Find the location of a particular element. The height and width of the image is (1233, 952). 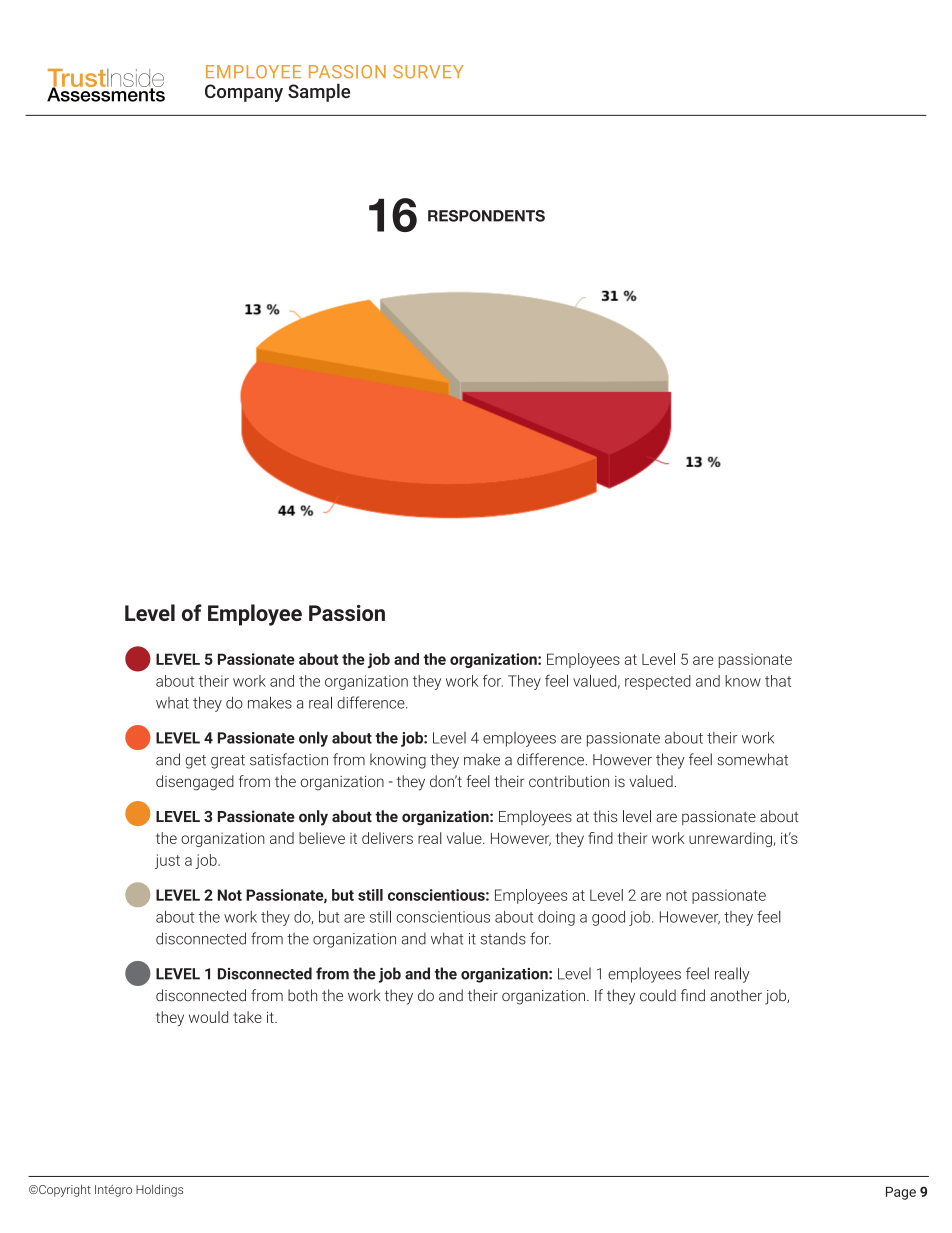

SURVEY is located at coordinates (428, 72).
